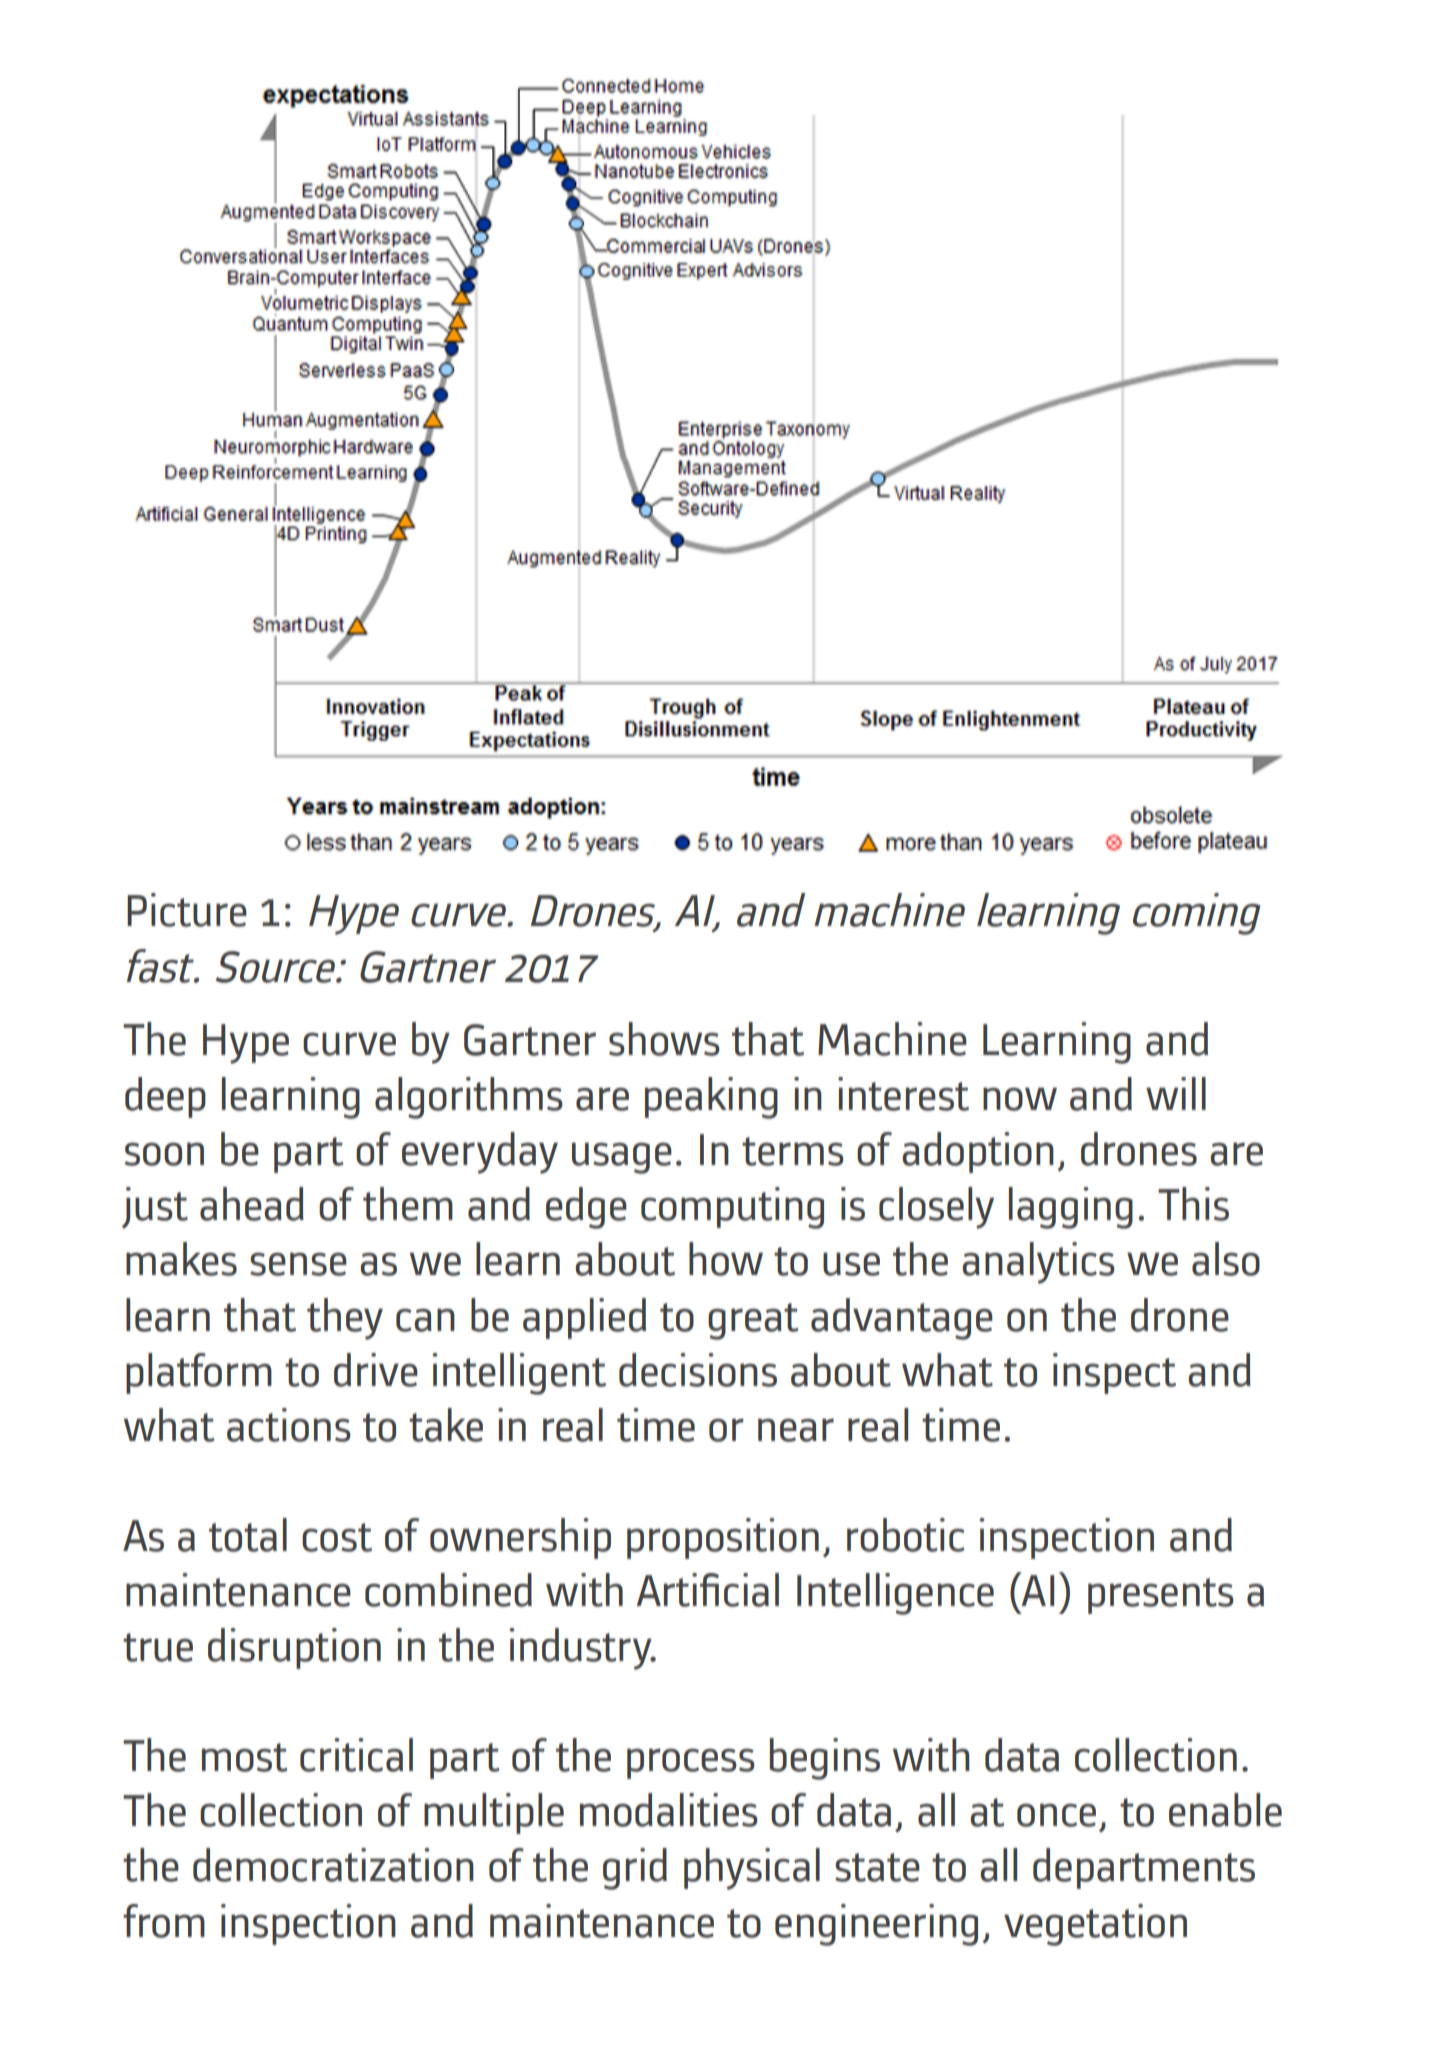  I want to click on vegetation, so click(1095, 1925).
